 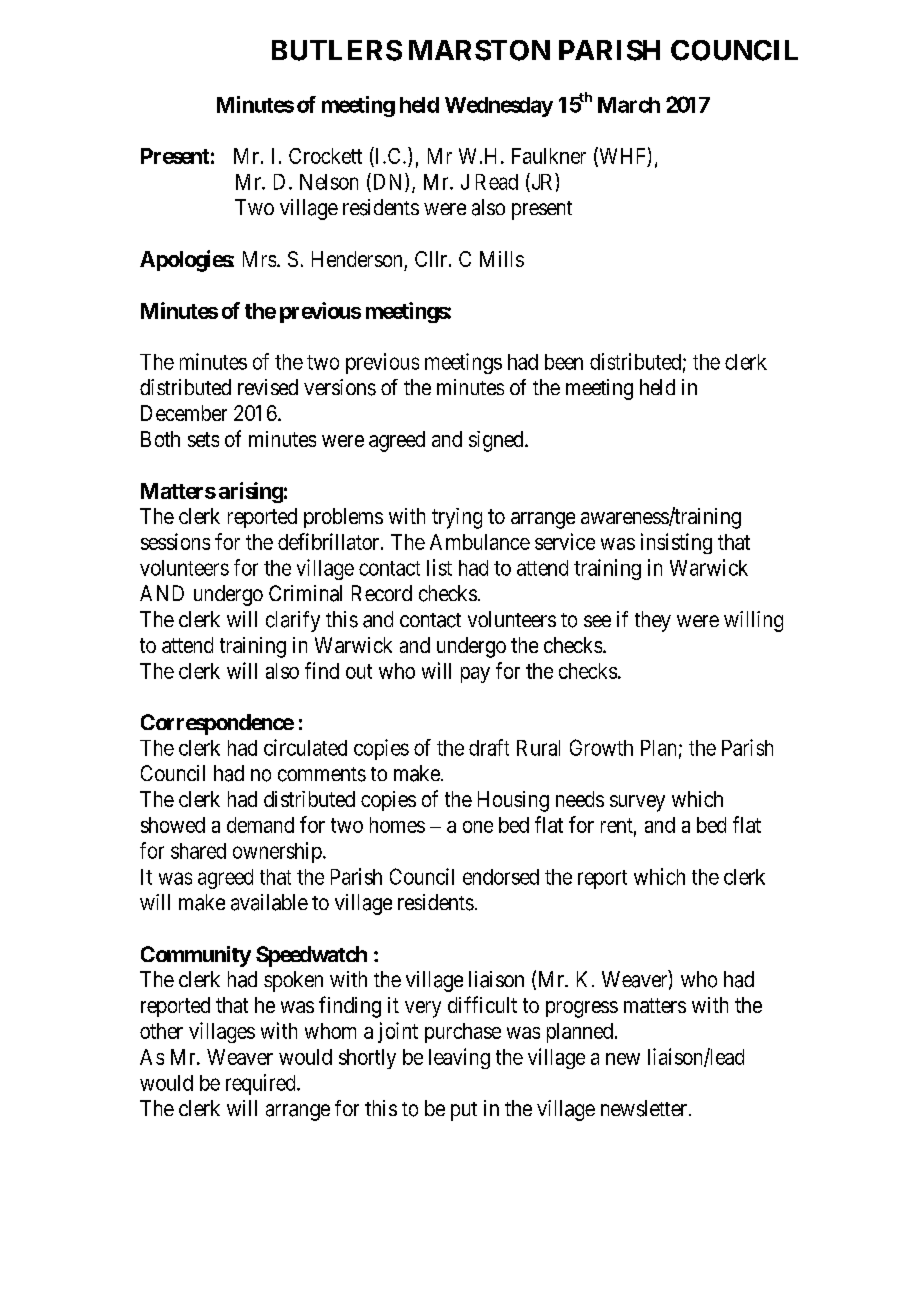 What do you see at coordinates (268, 387) in the screenshot?
I see `revised` at bounding box center [268, 387].
